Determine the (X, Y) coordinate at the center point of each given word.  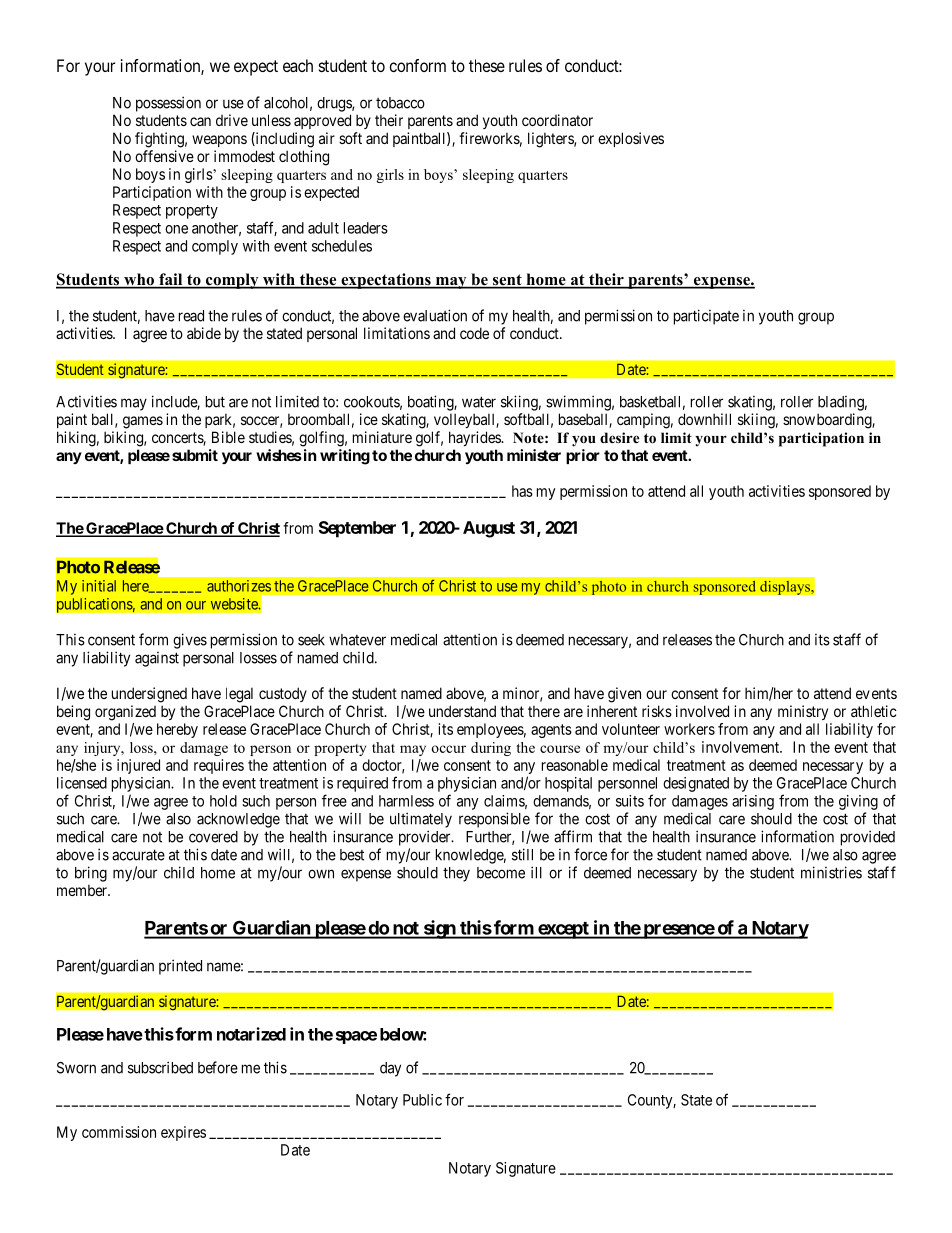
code (474, 333)
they (456, 874)
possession (168, 104)
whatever (357, 640)
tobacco (400, 103)
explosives (631, 139)
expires (183, 1133)
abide (204, 333)
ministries (831, 872)
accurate (138, 855)
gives (190, 641)
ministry (803, 712)
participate (706, 317)
